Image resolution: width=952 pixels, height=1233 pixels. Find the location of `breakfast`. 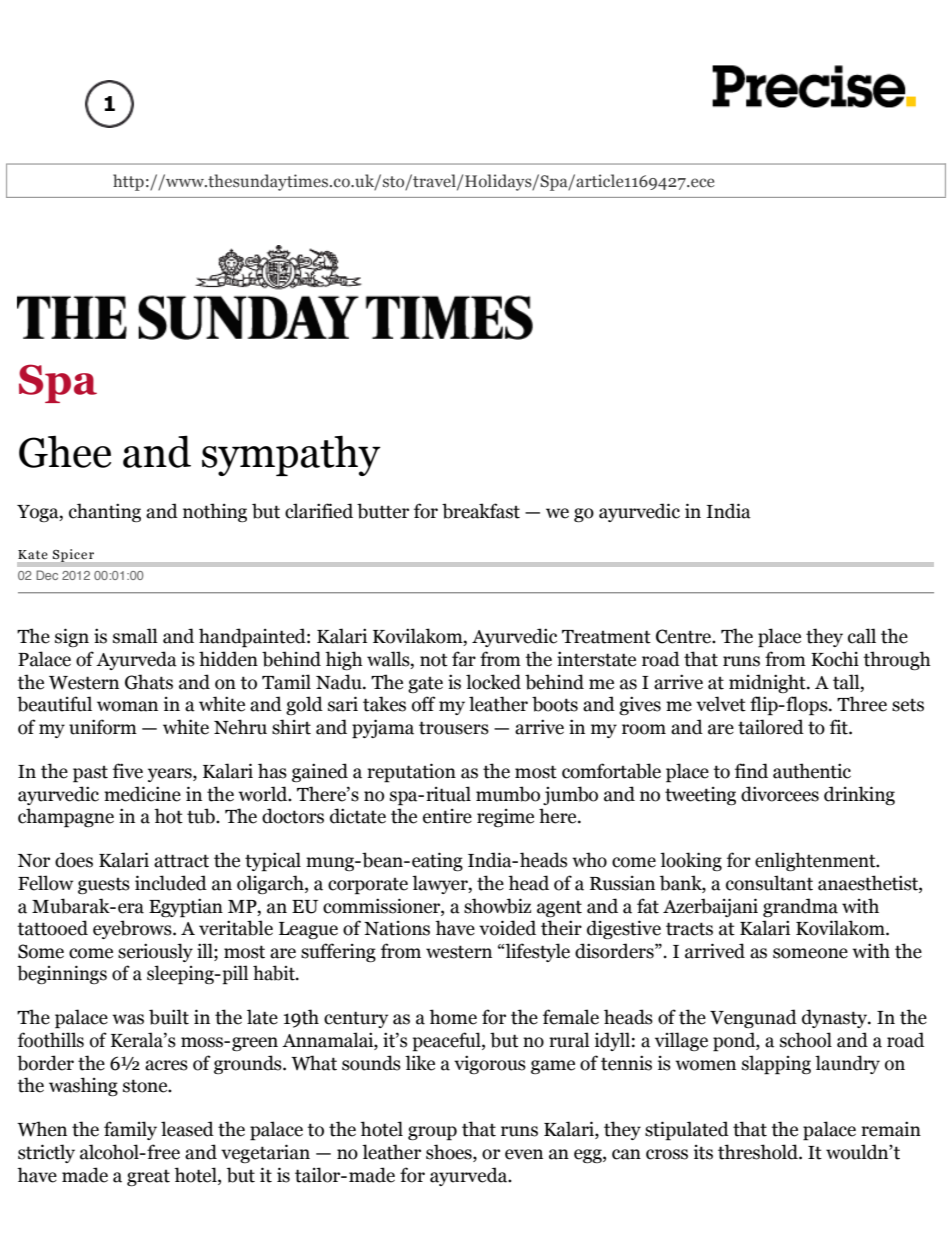

breakfast is located at coordinates (481, 511).
